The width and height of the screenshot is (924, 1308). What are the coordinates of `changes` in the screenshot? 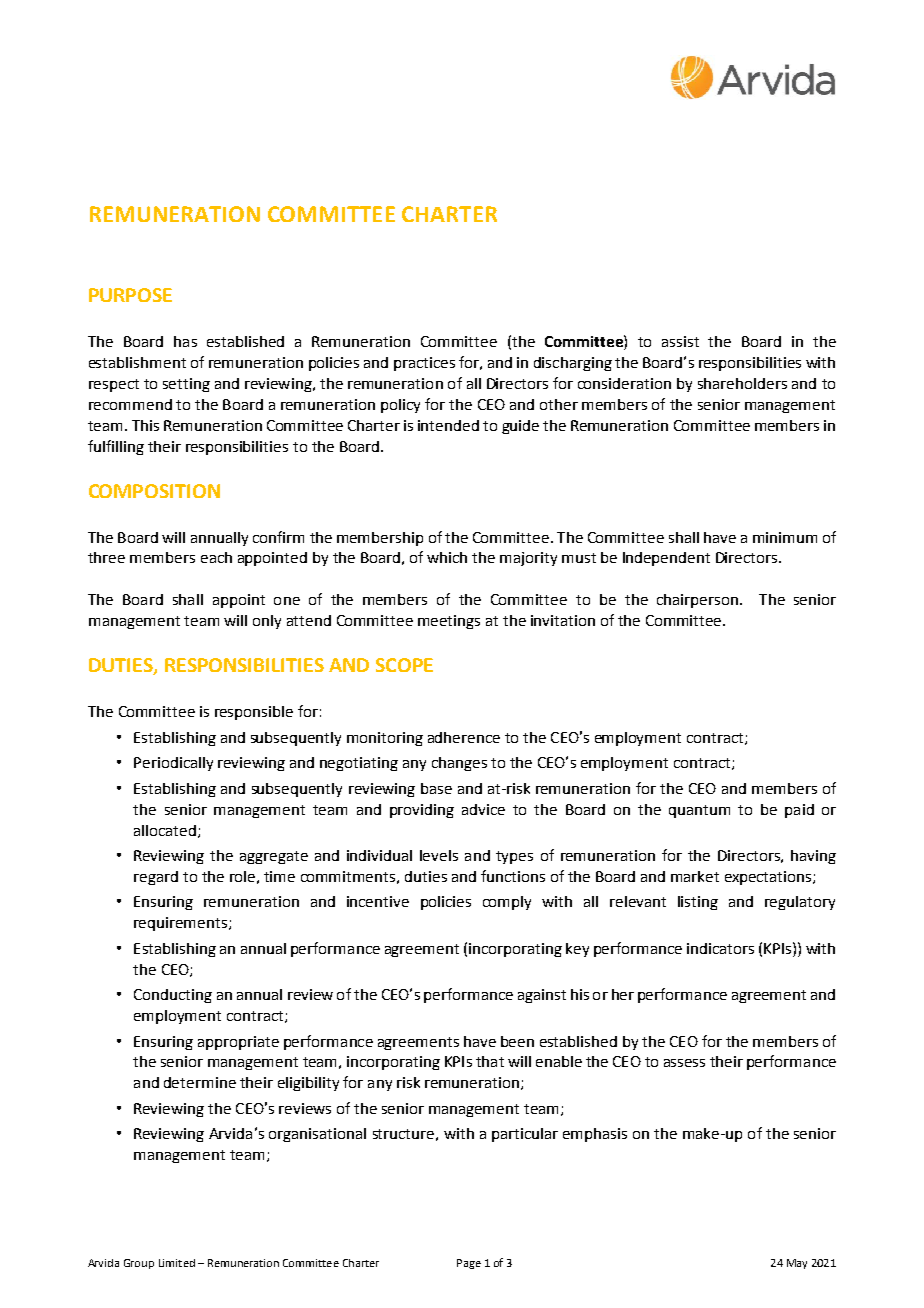 It's located at (459, 764).
